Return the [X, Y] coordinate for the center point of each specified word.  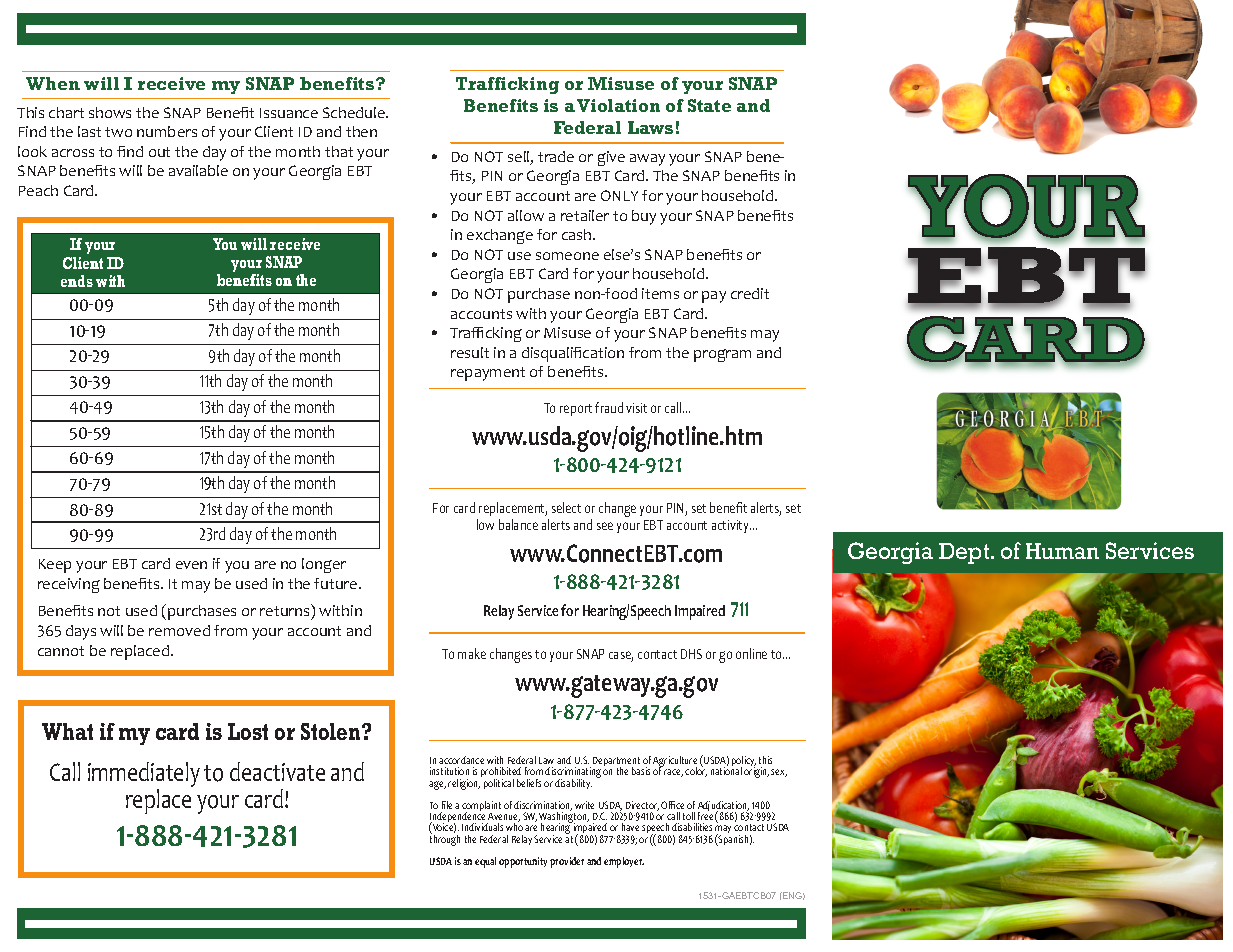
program [722, 355]
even [191, 565]
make [472, 653]
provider [567, 862]
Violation [618, 105]
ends [77, 281]
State [709, 105]
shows [110, 112]
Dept [965, 553]
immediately [144, 776]
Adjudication [723, 808]
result [470, 352]
